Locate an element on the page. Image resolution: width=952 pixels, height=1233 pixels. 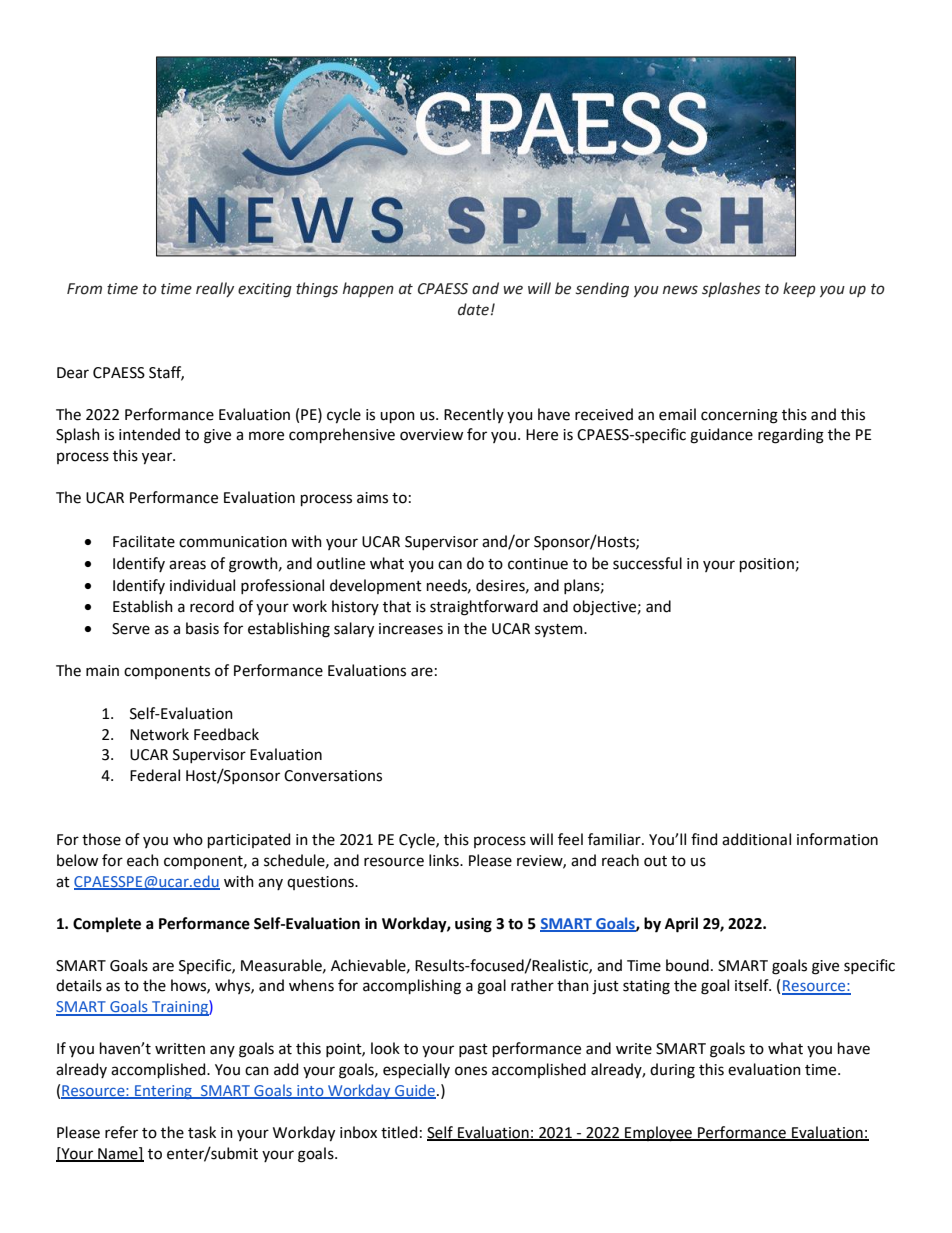
date is located at coordinates (473, 309).
